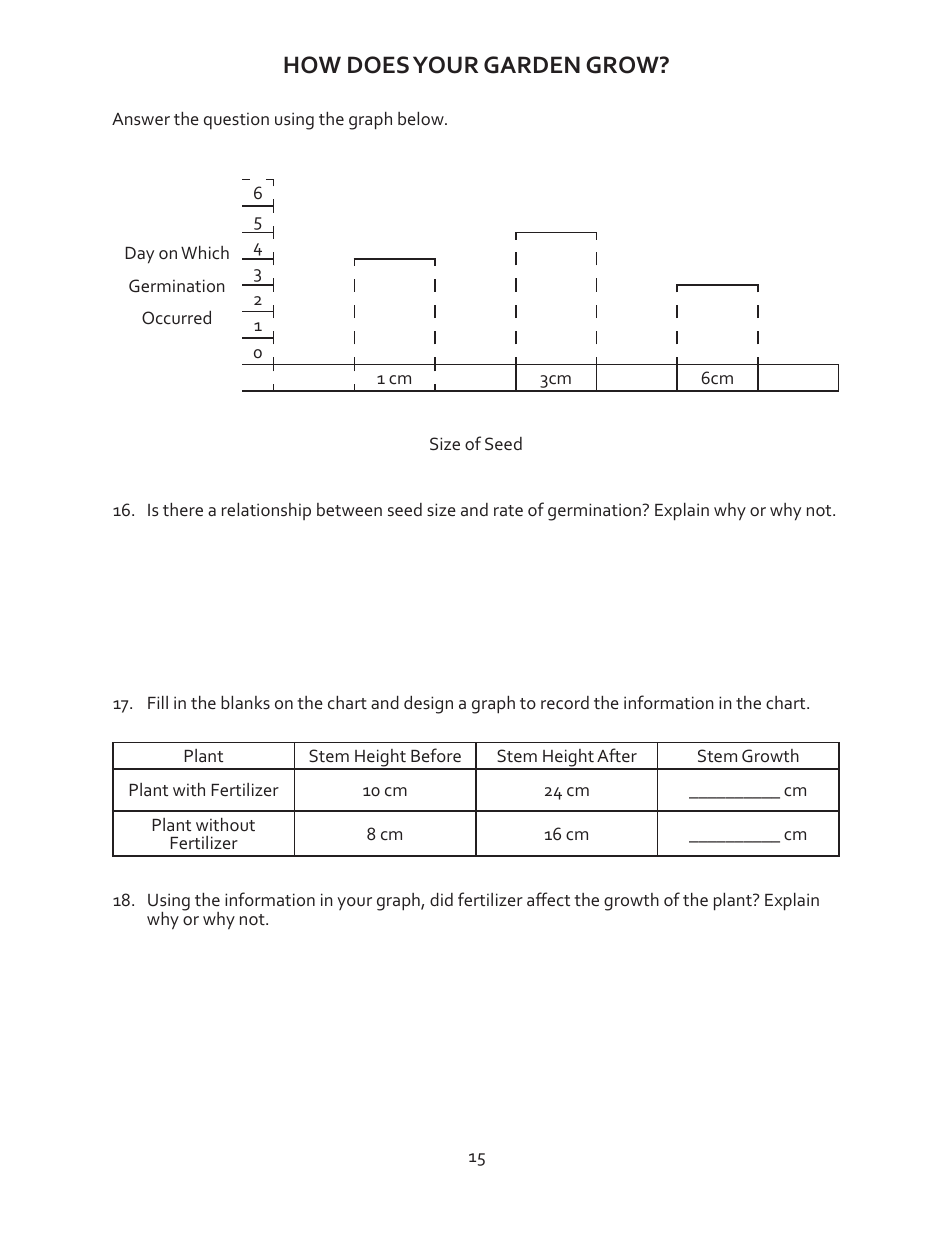 The width and height of the page is (952, 1233). Describe the element at coordinates (441, 899) in the page. I see `did` at that location.
